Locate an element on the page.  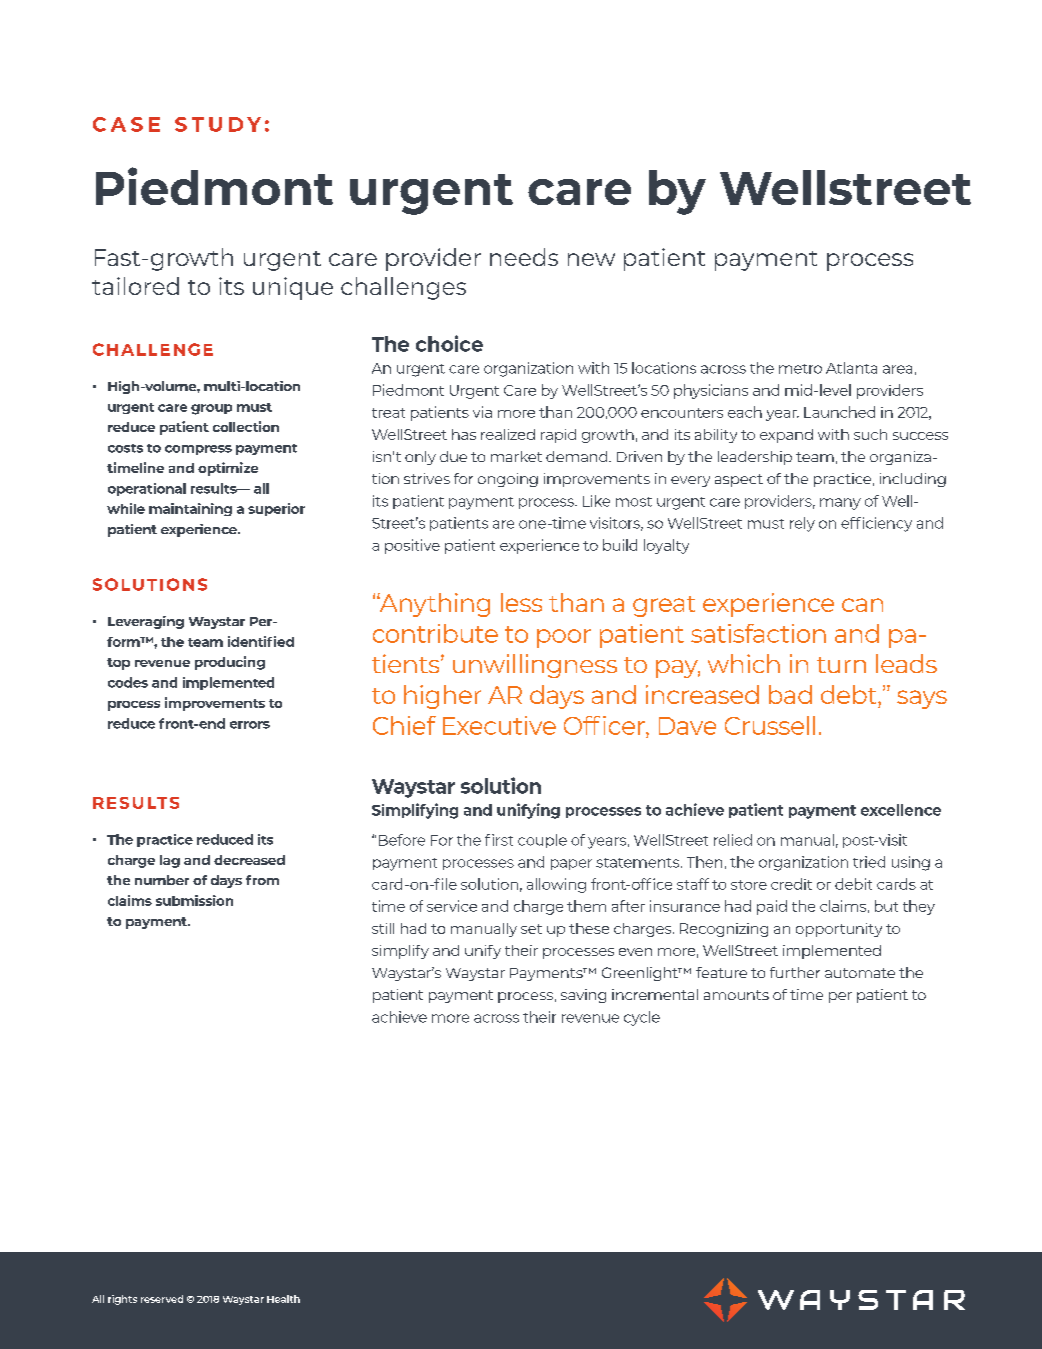
Executive is located at coordinates (499, 725).
